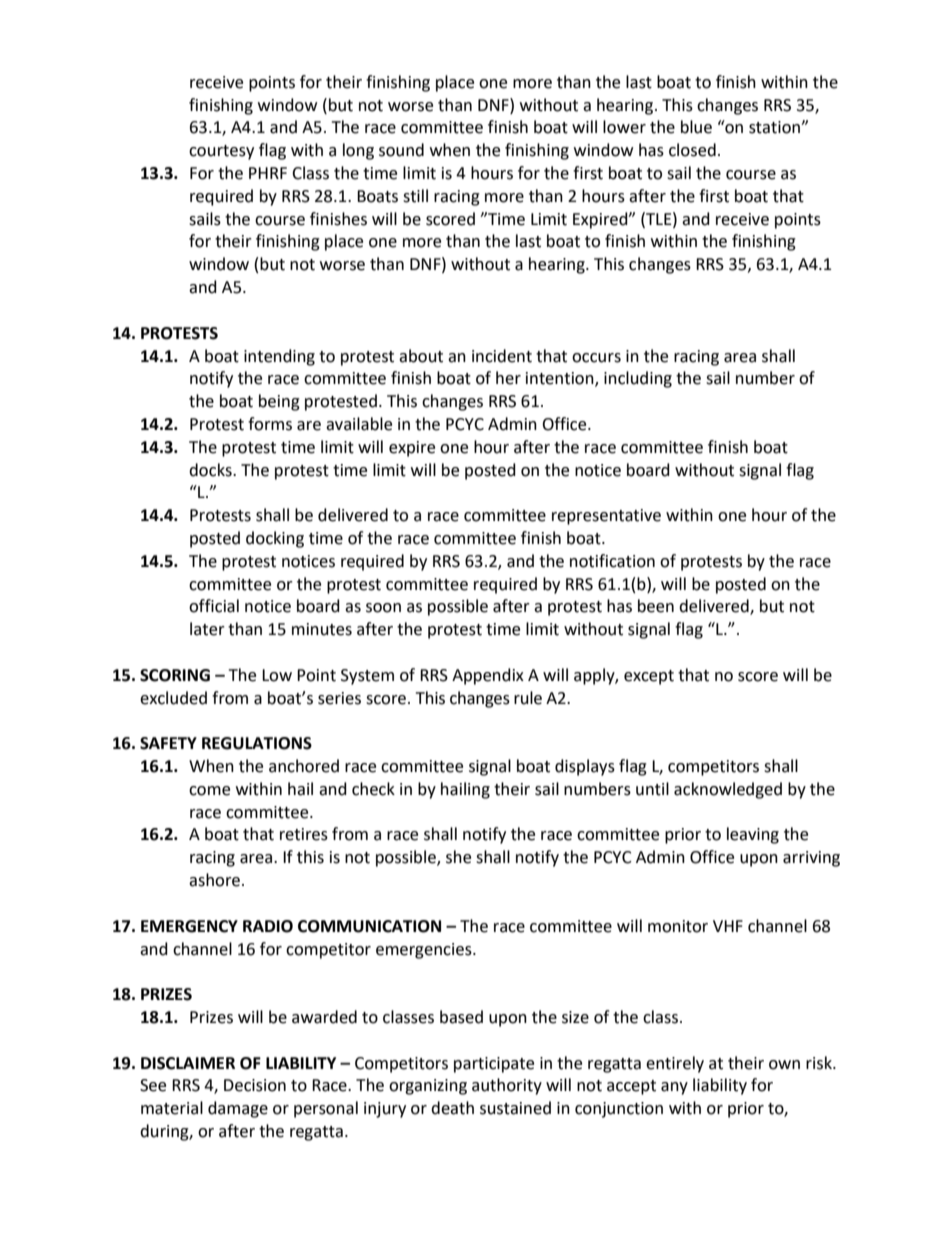 The width and height of the screenshot is (952, 1233). I want to click on closed, so click(692, 150).
